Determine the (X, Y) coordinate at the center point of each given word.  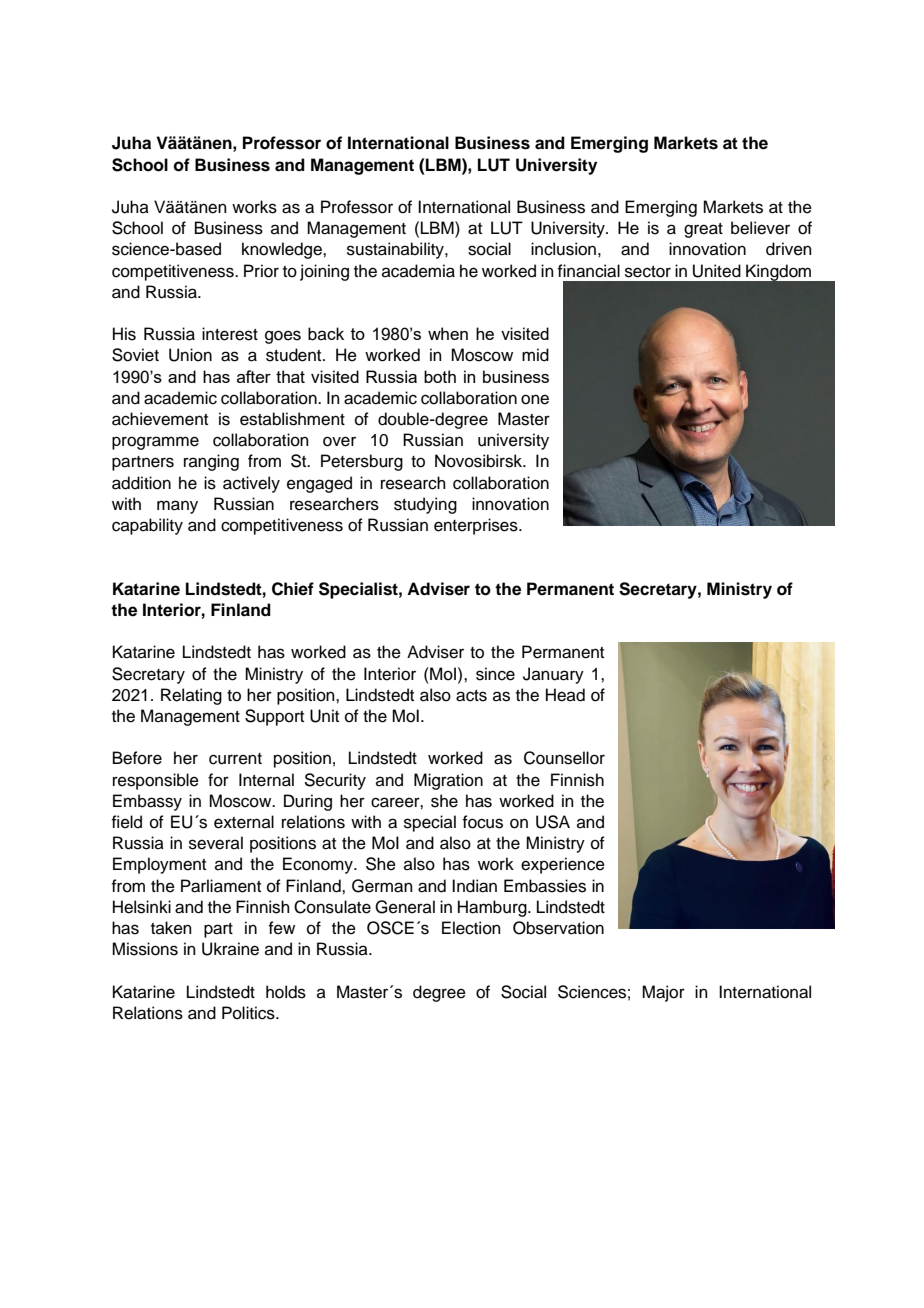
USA (553, 822)
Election (471, 928)
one (535, 399)
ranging (211, 462)
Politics (249, 1013)
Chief (293, 589)
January (553, 675)
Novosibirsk (480, 461)
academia (418, 271)
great (703, 230)
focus (482, 822)
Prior (261, 271)
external (244, 822)
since (495, 674)
